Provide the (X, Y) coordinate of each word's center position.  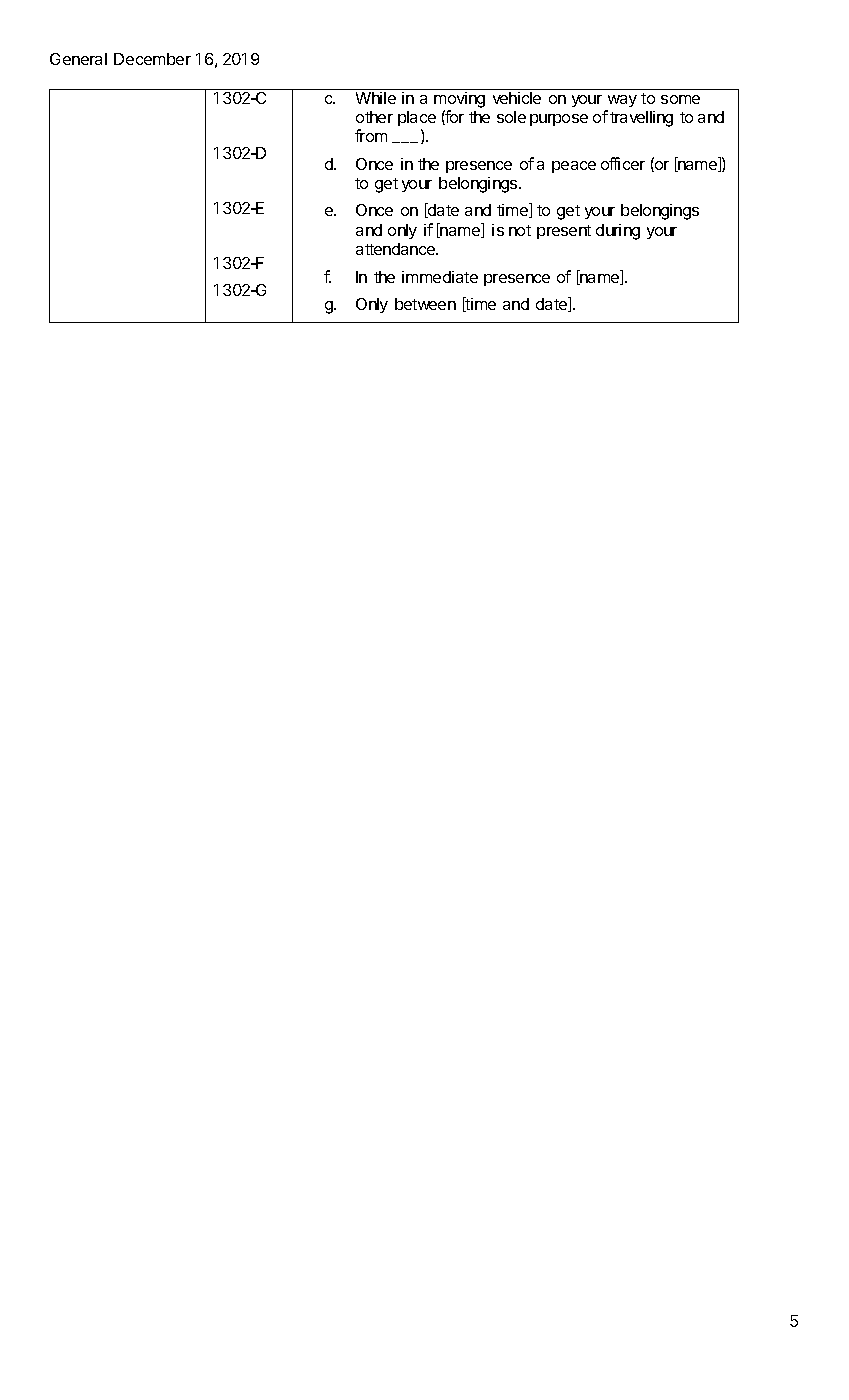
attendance (396, 249)
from (371, 135)
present (564, 232)
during (618, 232)
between (425, 304)
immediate (440, 277)
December (152, 59)
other (374, 117)
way (622, 101)
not (520, 230)
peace (574, 167)
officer (623, 163)
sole (511, 117)
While (376, 98)
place (417, 120)
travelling (641, 119)
